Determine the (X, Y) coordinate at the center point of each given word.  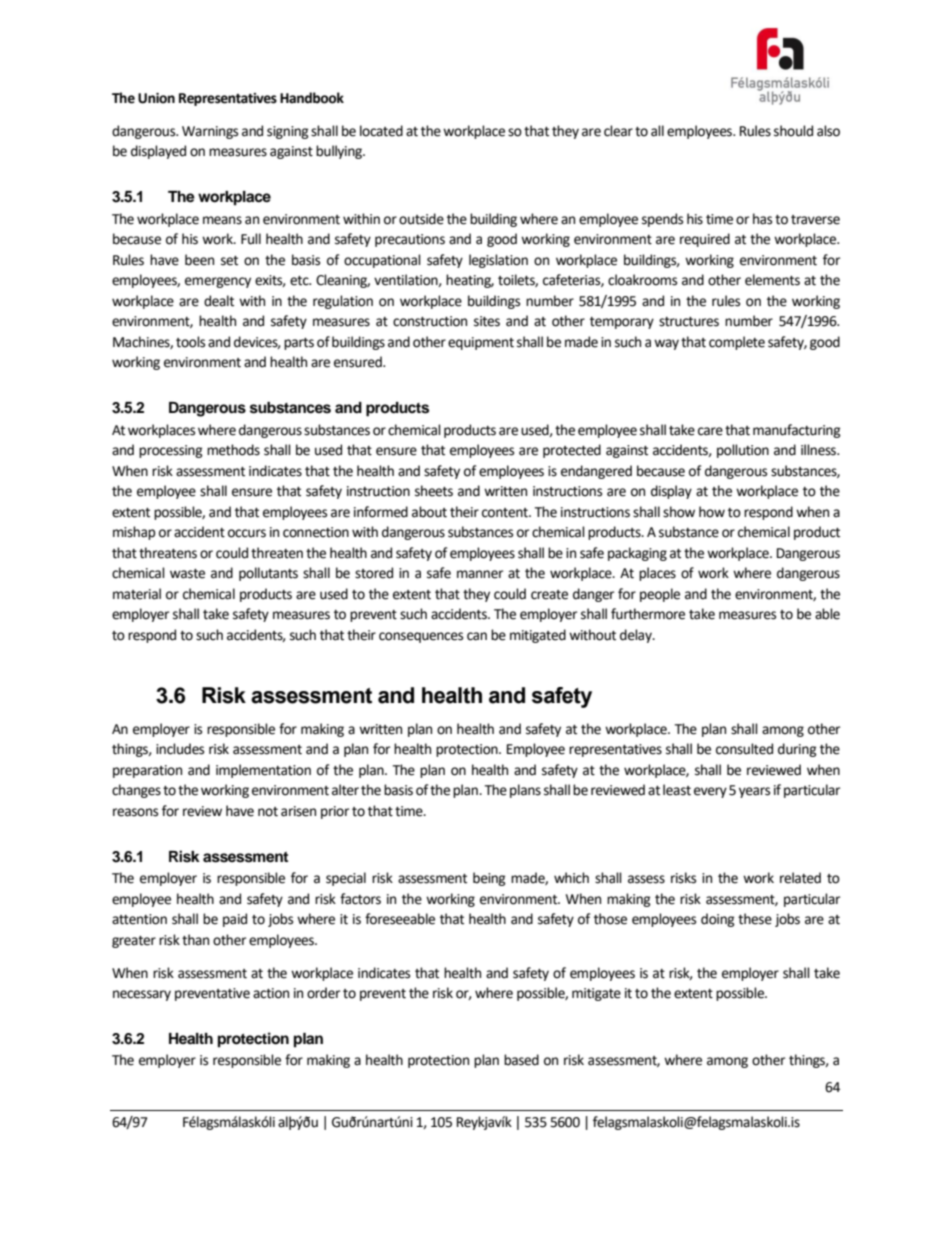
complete (737, 343)
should (793, 131)
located (381, 131)
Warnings (210, 132)
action (271, 993)
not (268, 812)
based (521, 1060)
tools (190, 342)
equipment (481, 343)
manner (480, 574)
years (754, 792)
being (489, 879)
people (660, 595)
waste (187, 574)
